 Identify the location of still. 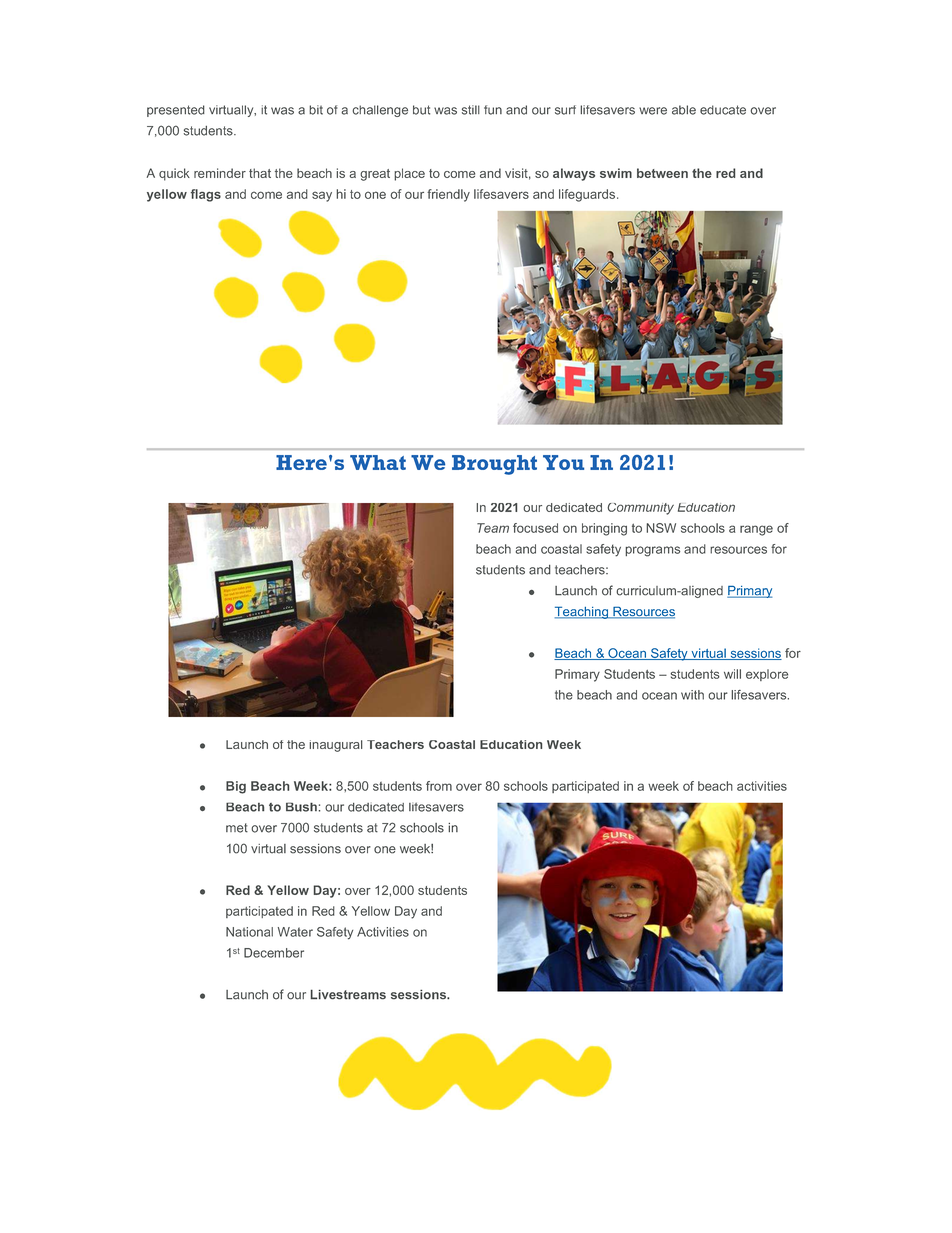
(471, 110).
